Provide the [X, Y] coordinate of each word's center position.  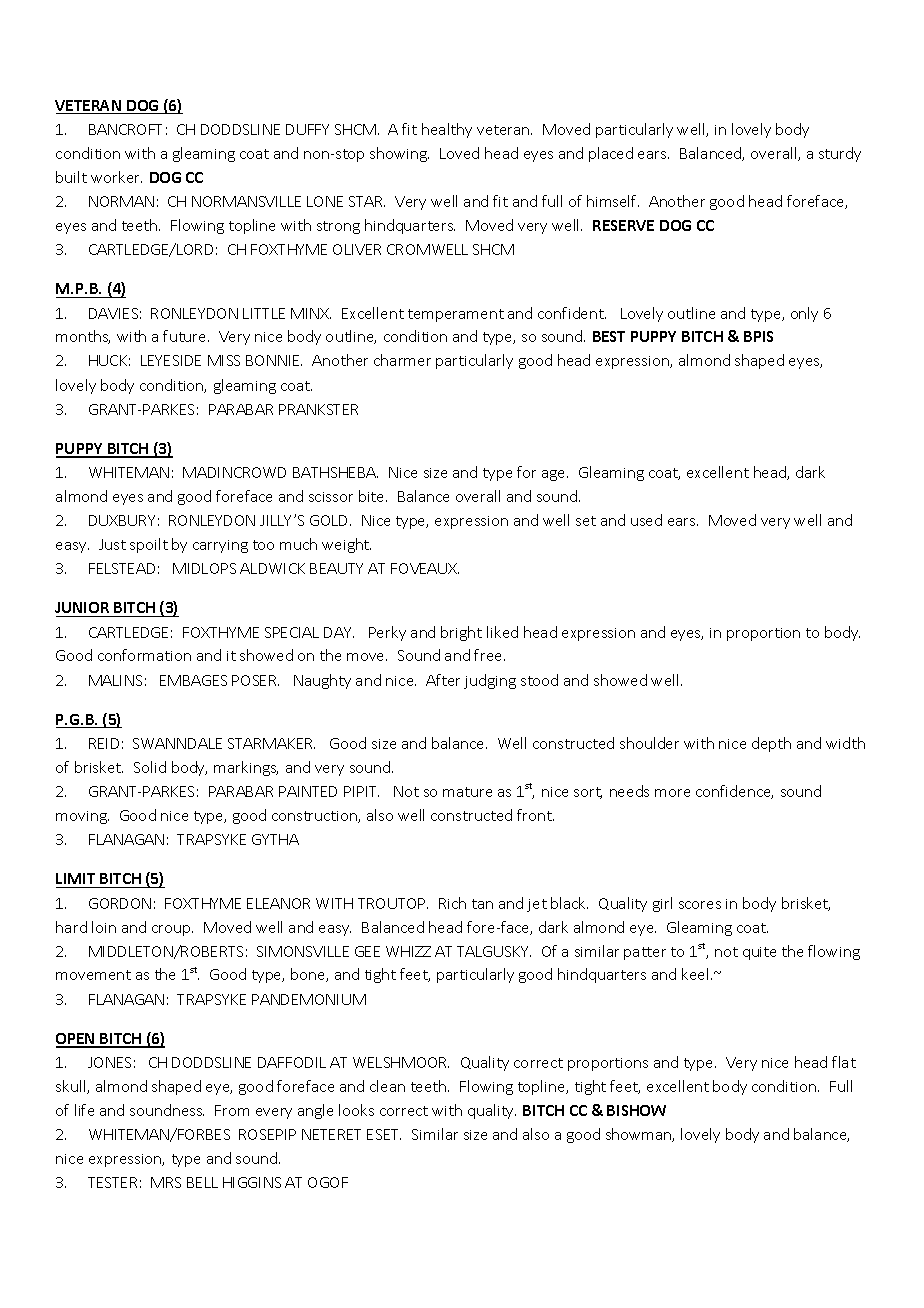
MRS [166, 1182]
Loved [459, 153]
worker [116, 177]
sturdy [840, 154]
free [489, 655]
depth [771, 744]
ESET [384, 1134]
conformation [144, 655]
